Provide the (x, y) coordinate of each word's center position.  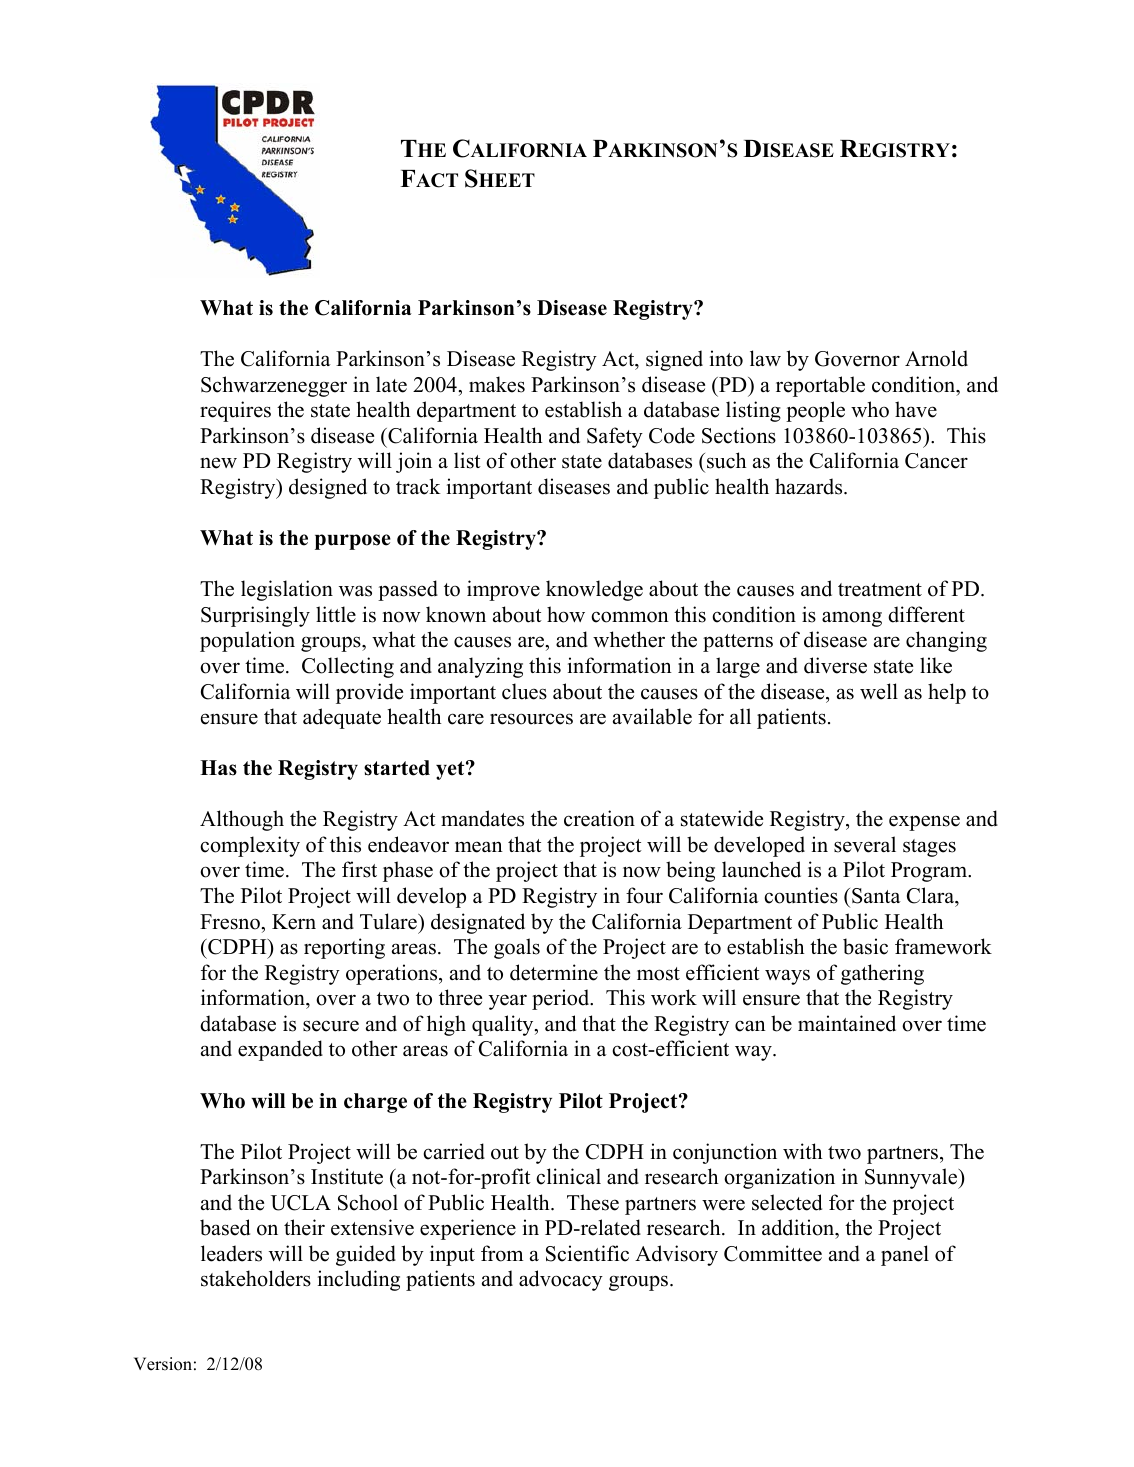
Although (242, 820)
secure (331, 1026)
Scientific (587, 1253)
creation (599, 818)
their (304, 1227)
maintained (847, 1023)
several (865, 844)
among (852, 619)
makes (497, 384)
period (562, 999)
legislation (287, 590)
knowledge (594, 590)
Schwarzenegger (274, 386)
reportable (820, 386)
